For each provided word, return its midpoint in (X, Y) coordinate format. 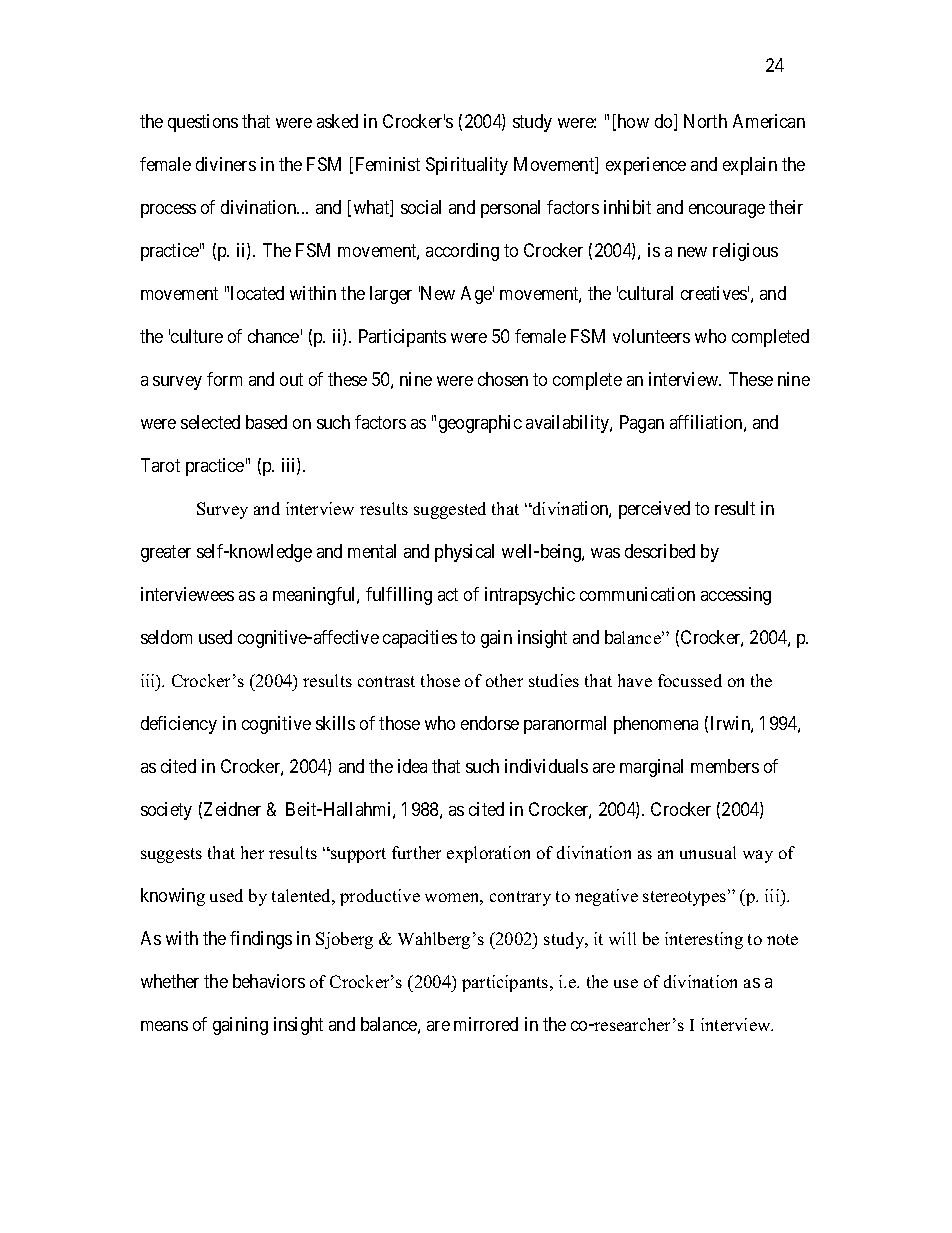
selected (210, 422)
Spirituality (467, 166)
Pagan (642, 424)
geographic (480, 424)
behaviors (269, 981)
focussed (690, 680)
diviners (226, 164)
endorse (490, 723)
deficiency (179, 725)
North (705, 121)
